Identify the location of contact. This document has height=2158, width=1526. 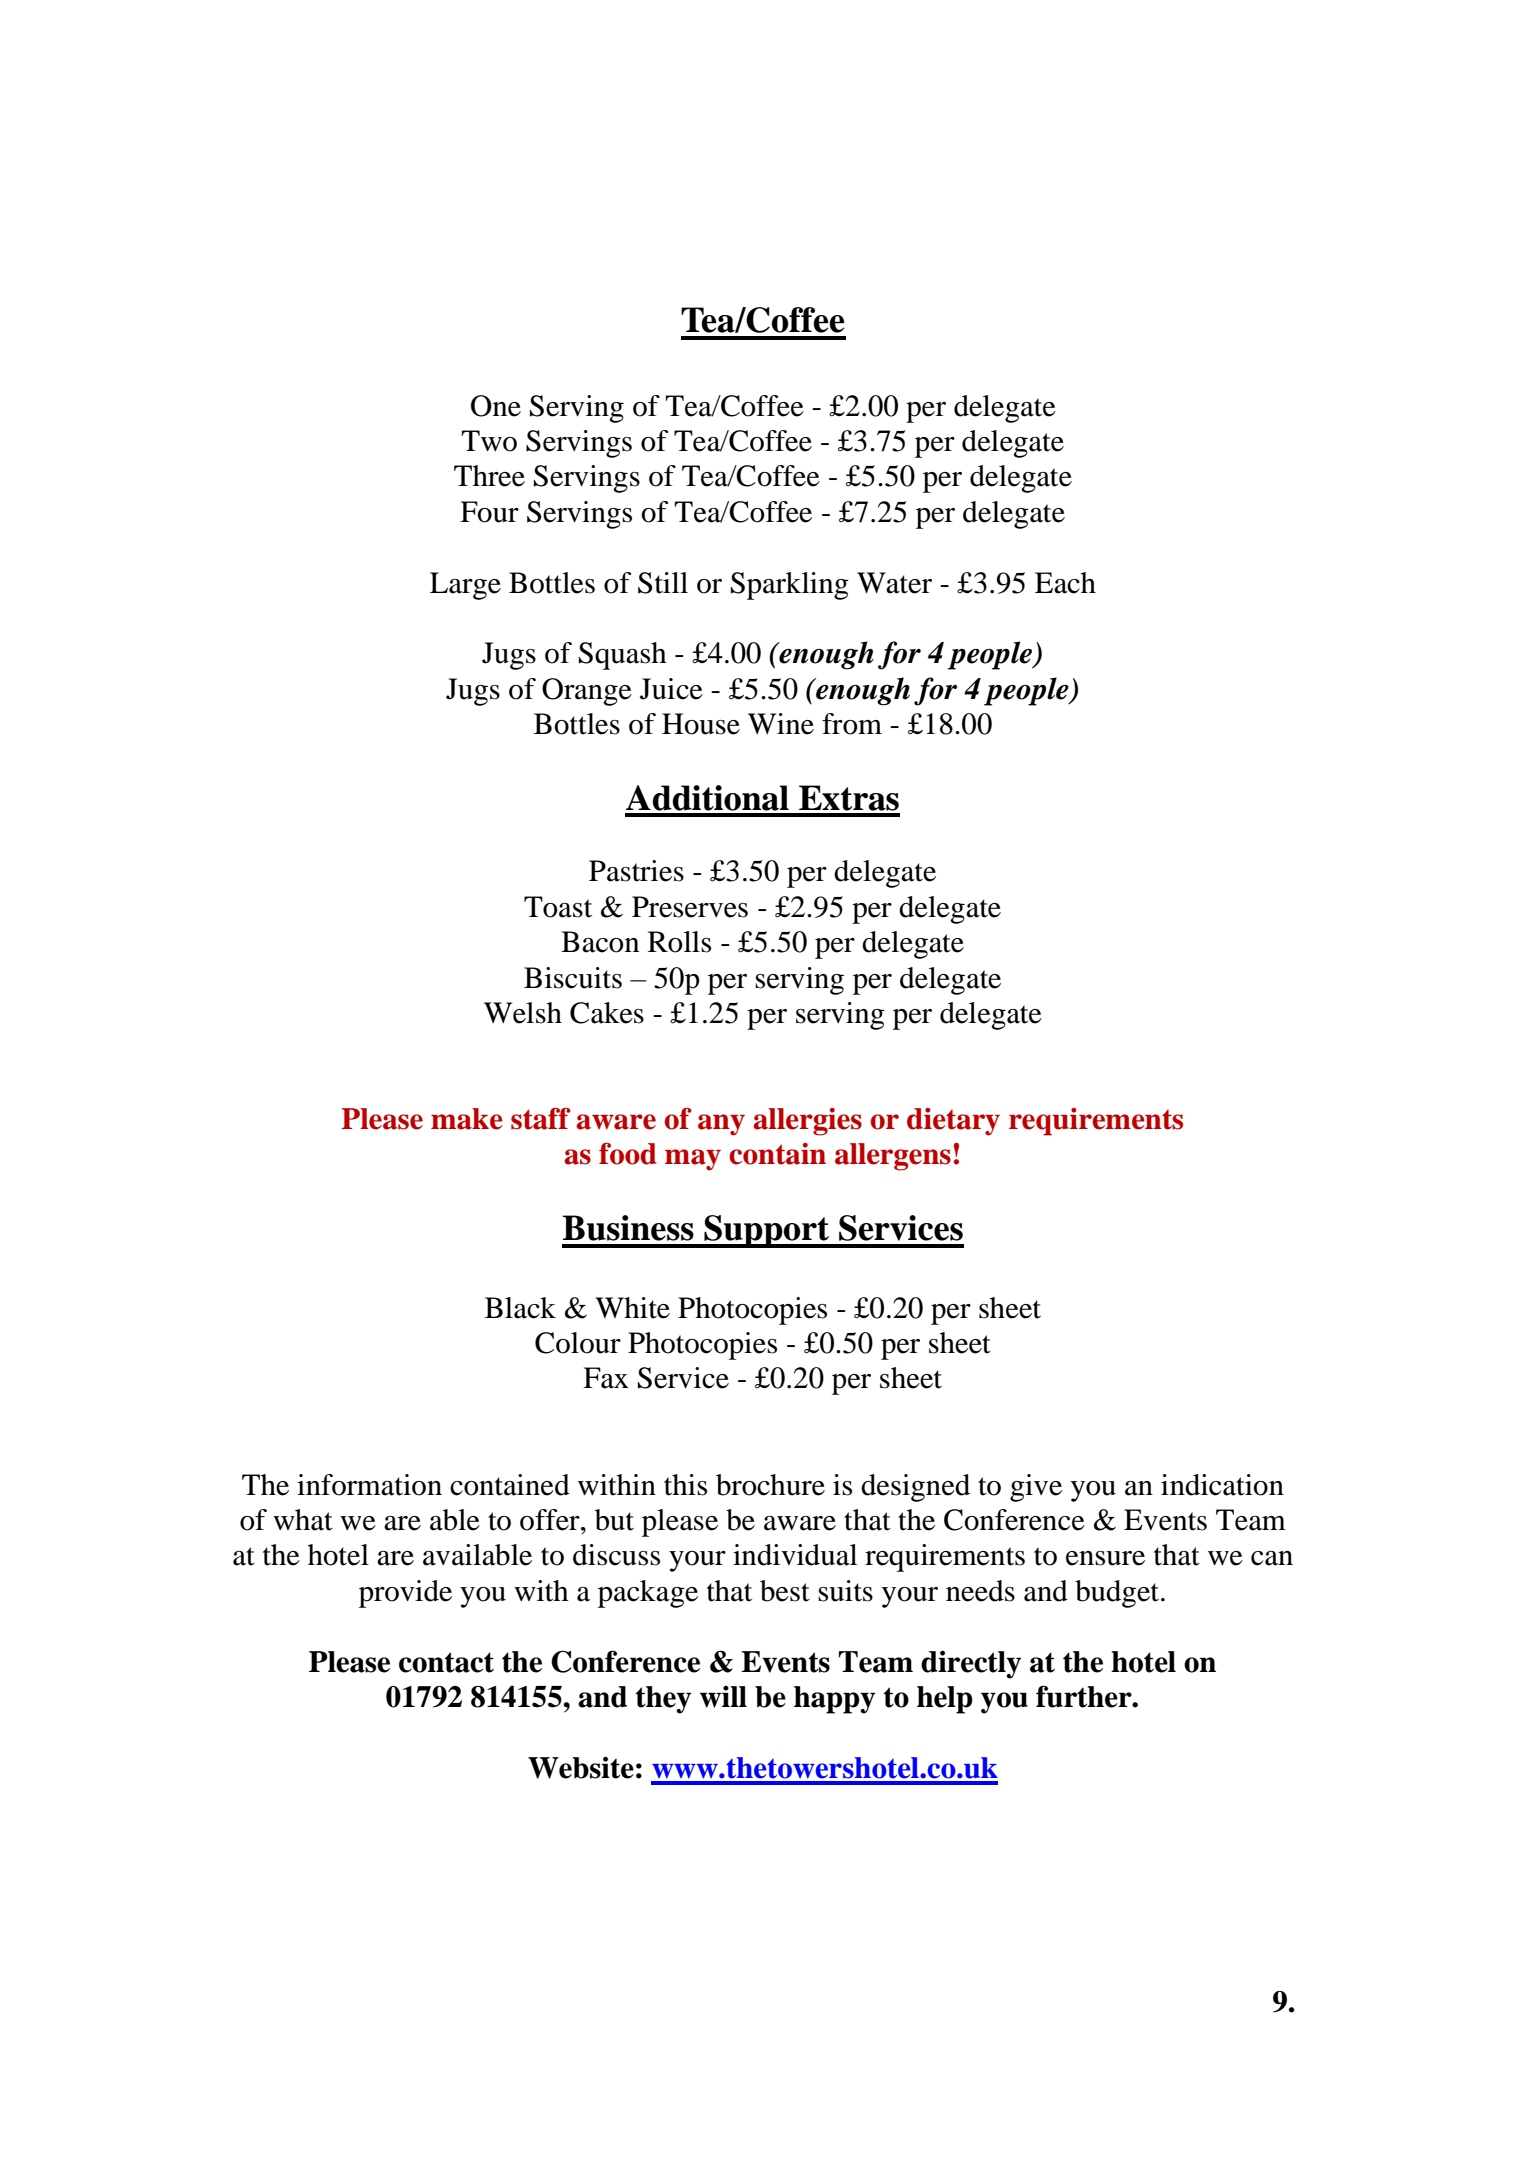
(446, 1662).
